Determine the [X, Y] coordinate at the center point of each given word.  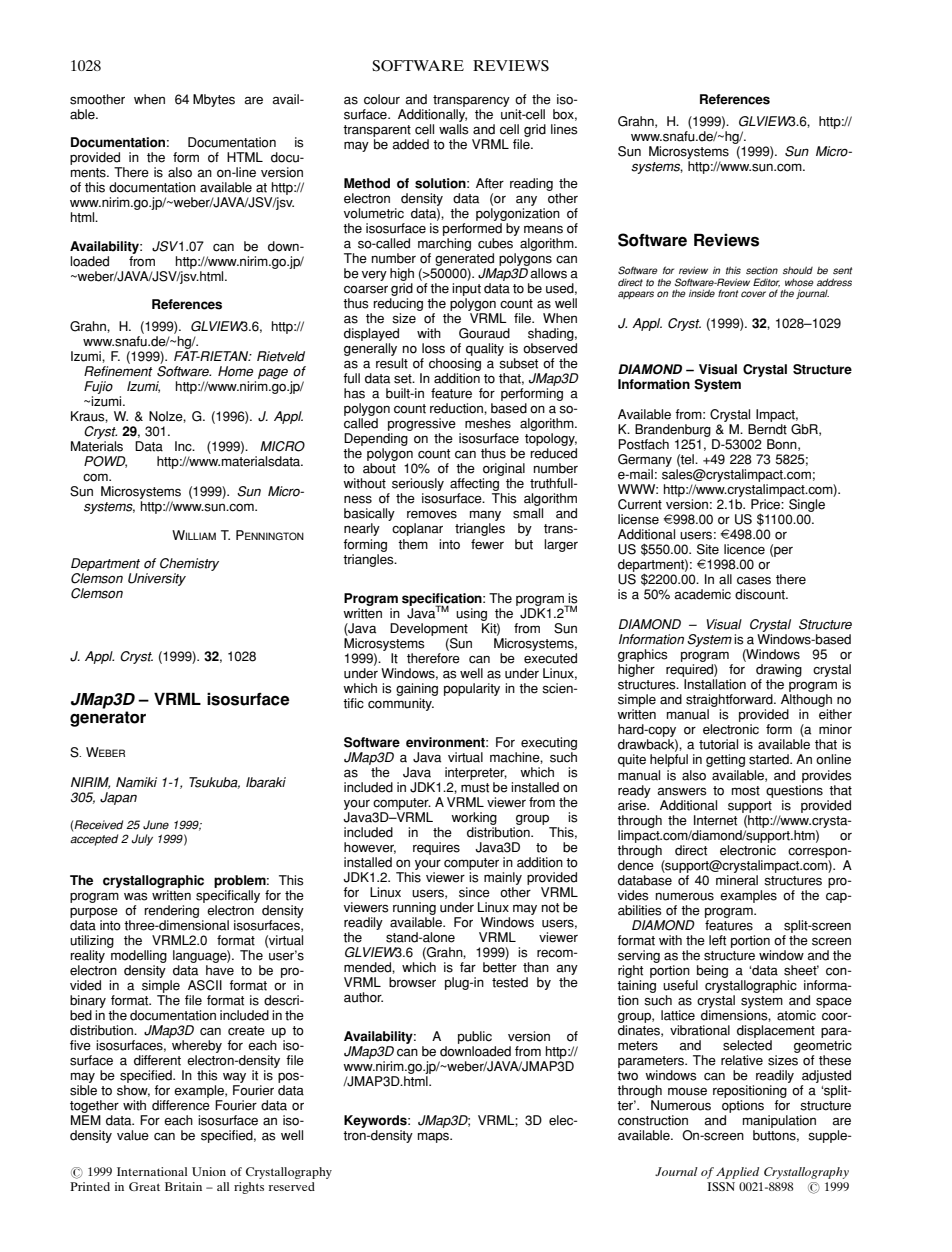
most [746, 791]
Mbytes [214, 100]
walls [453, 129]
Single [807, 505]
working [474, 818]
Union [209, 1171]
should [798, 270]
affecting [476, 486]
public [475, 1039]
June [156, 825]
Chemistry [189, 564]
